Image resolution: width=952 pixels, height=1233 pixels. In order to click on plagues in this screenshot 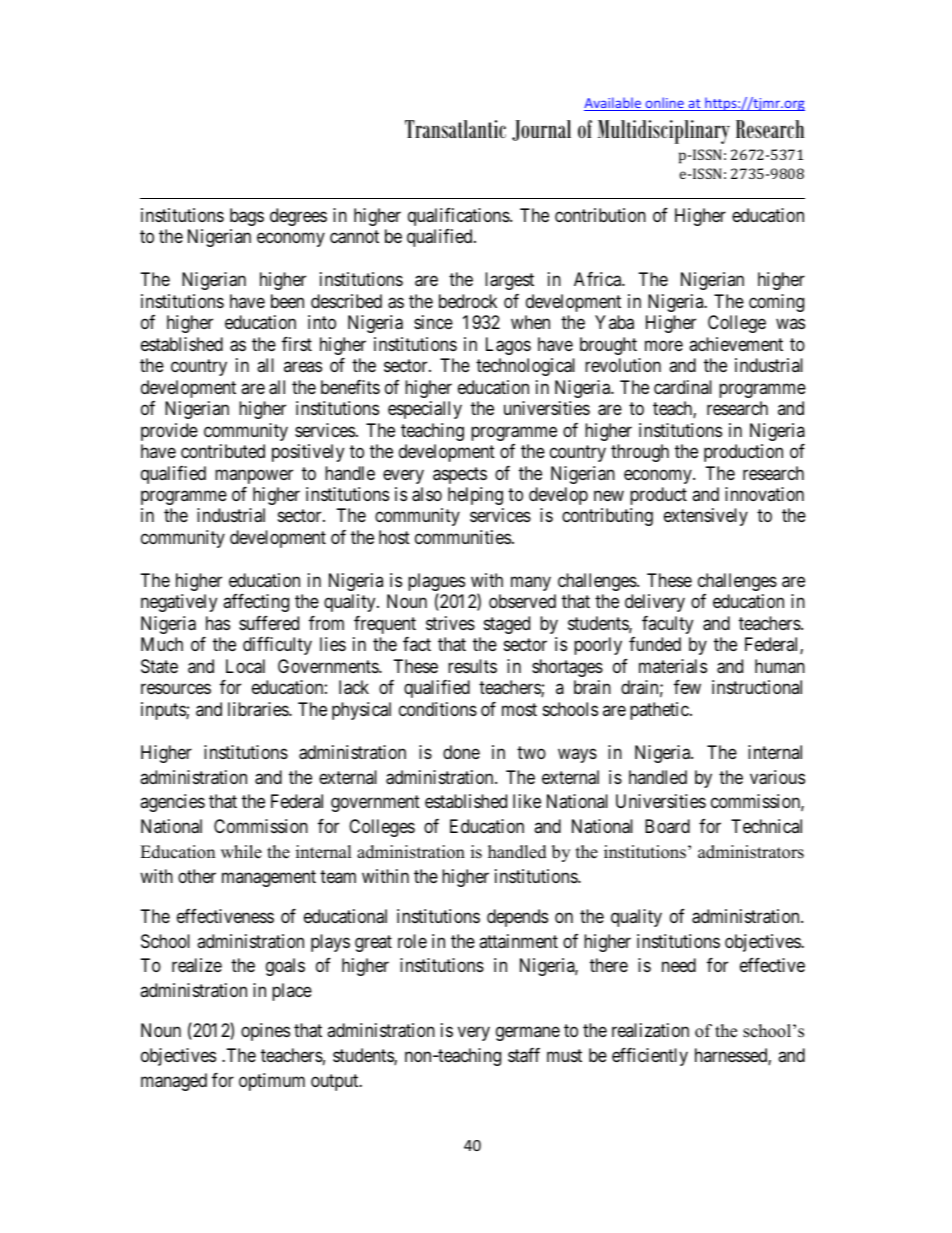, I will do `click(436, 583)`.
